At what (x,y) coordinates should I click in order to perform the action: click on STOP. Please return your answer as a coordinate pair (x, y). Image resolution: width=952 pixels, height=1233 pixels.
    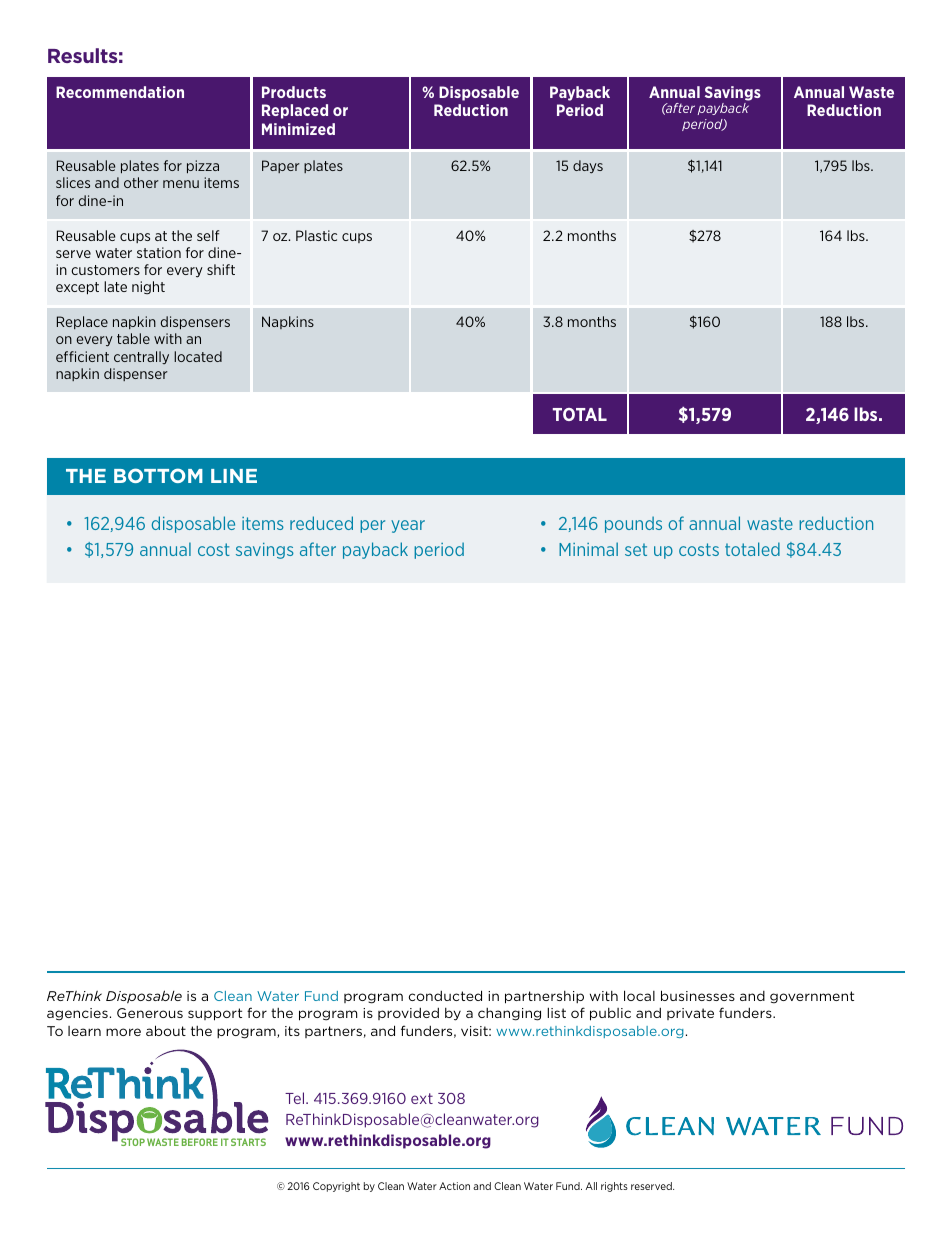
    Looking at the image, I should click on (133, 1142).
